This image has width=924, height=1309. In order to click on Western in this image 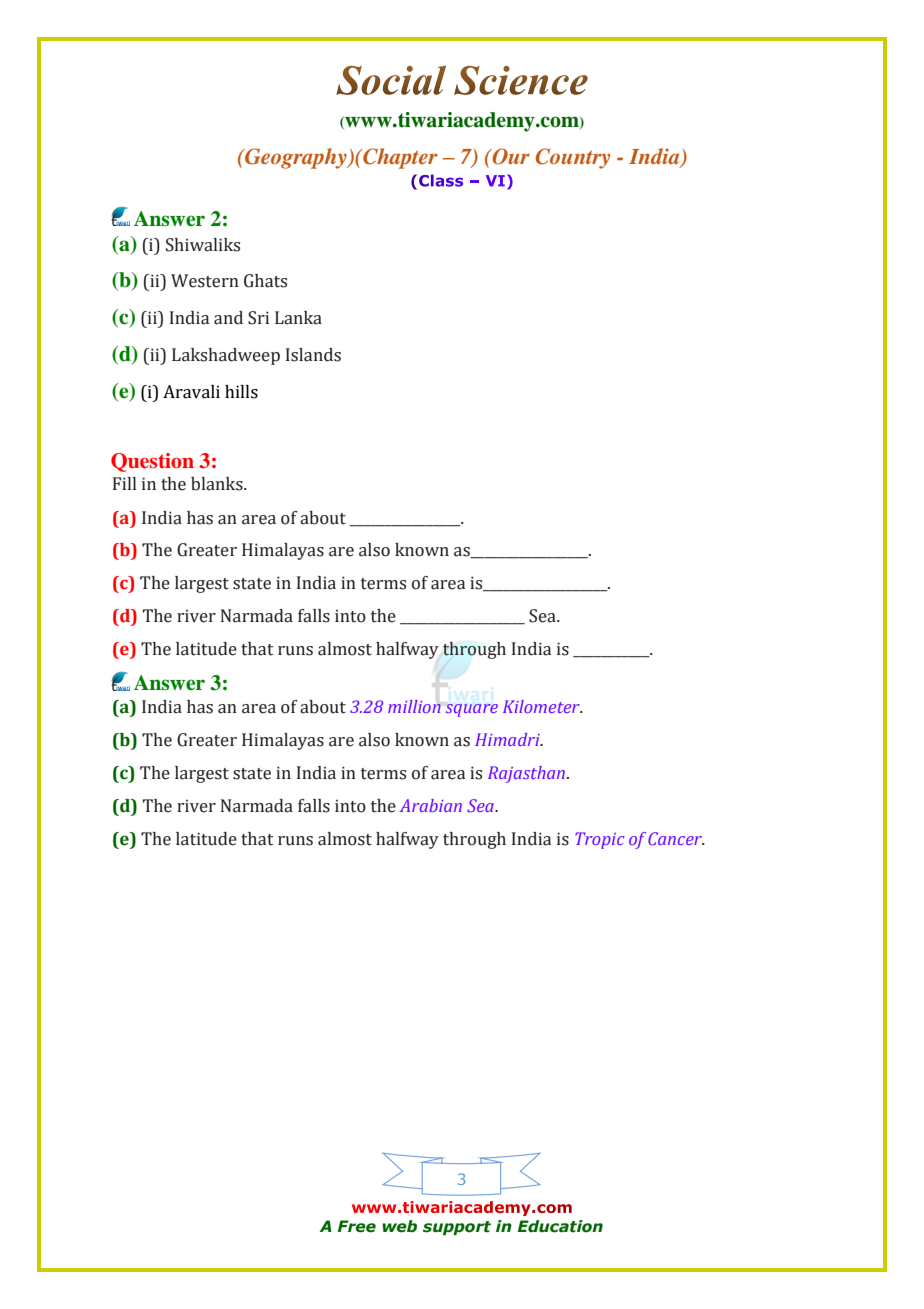, I will do `click(205, 281)`.
